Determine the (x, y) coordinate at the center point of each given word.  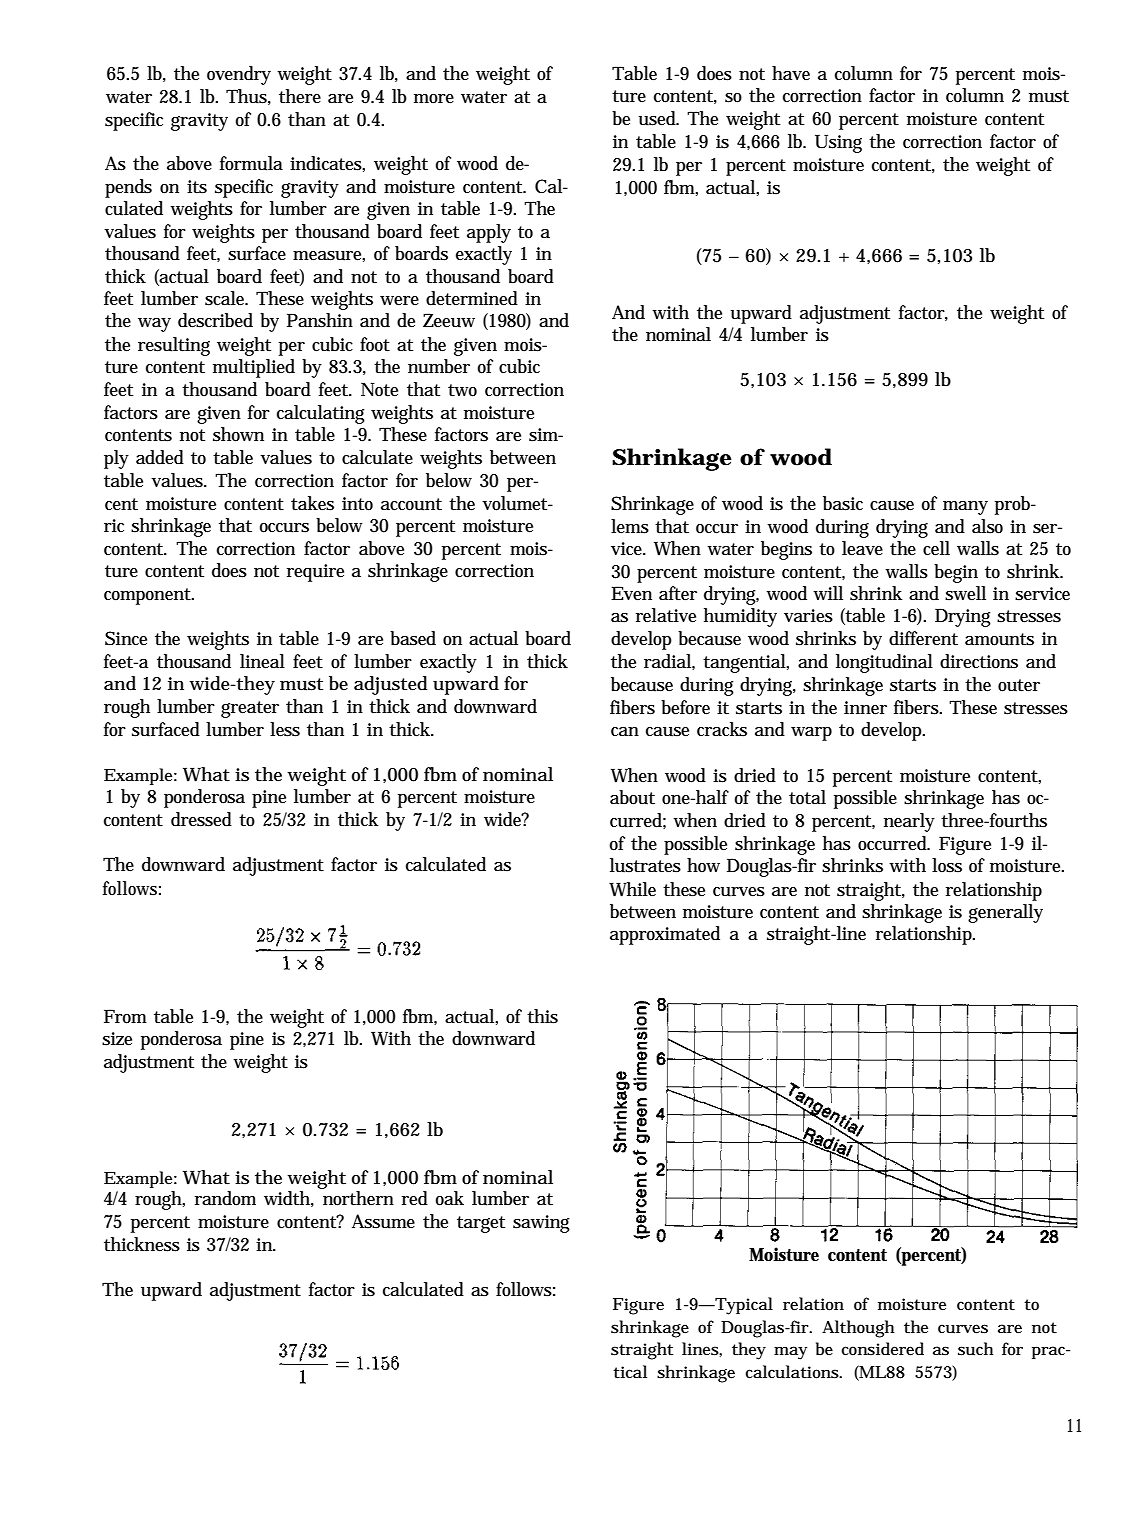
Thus (246, 96)
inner (865, 708)
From (125, 1016)
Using (838, 143)
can (625, 731)
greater (250, 709)
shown (238, 434)
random (225, 1198)
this (542, 1016)
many (965, 508)
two (462, 390)
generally (1005, 913)
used (658, 118)
